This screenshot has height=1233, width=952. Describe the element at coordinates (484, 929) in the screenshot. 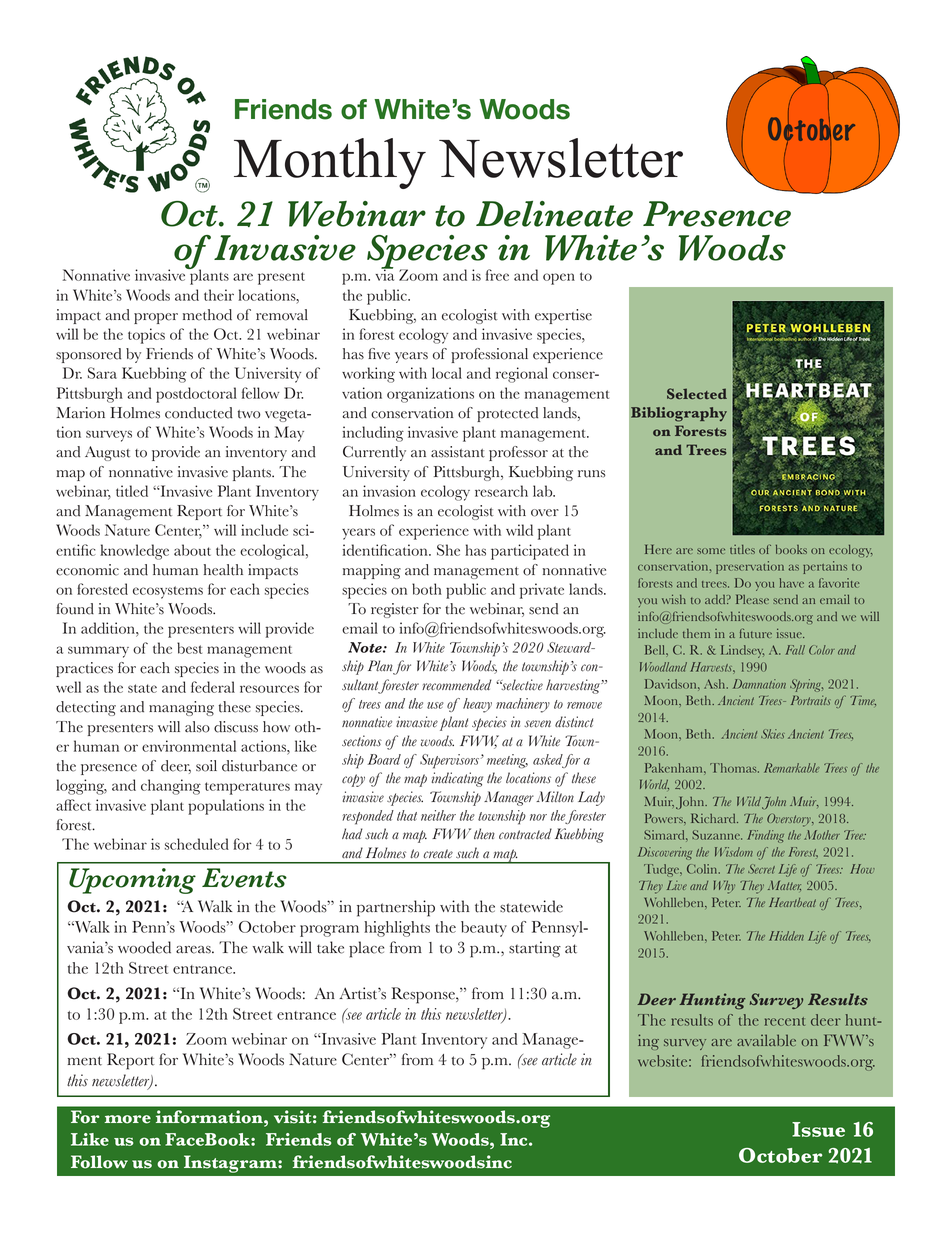

I see `beauty` at that location.
